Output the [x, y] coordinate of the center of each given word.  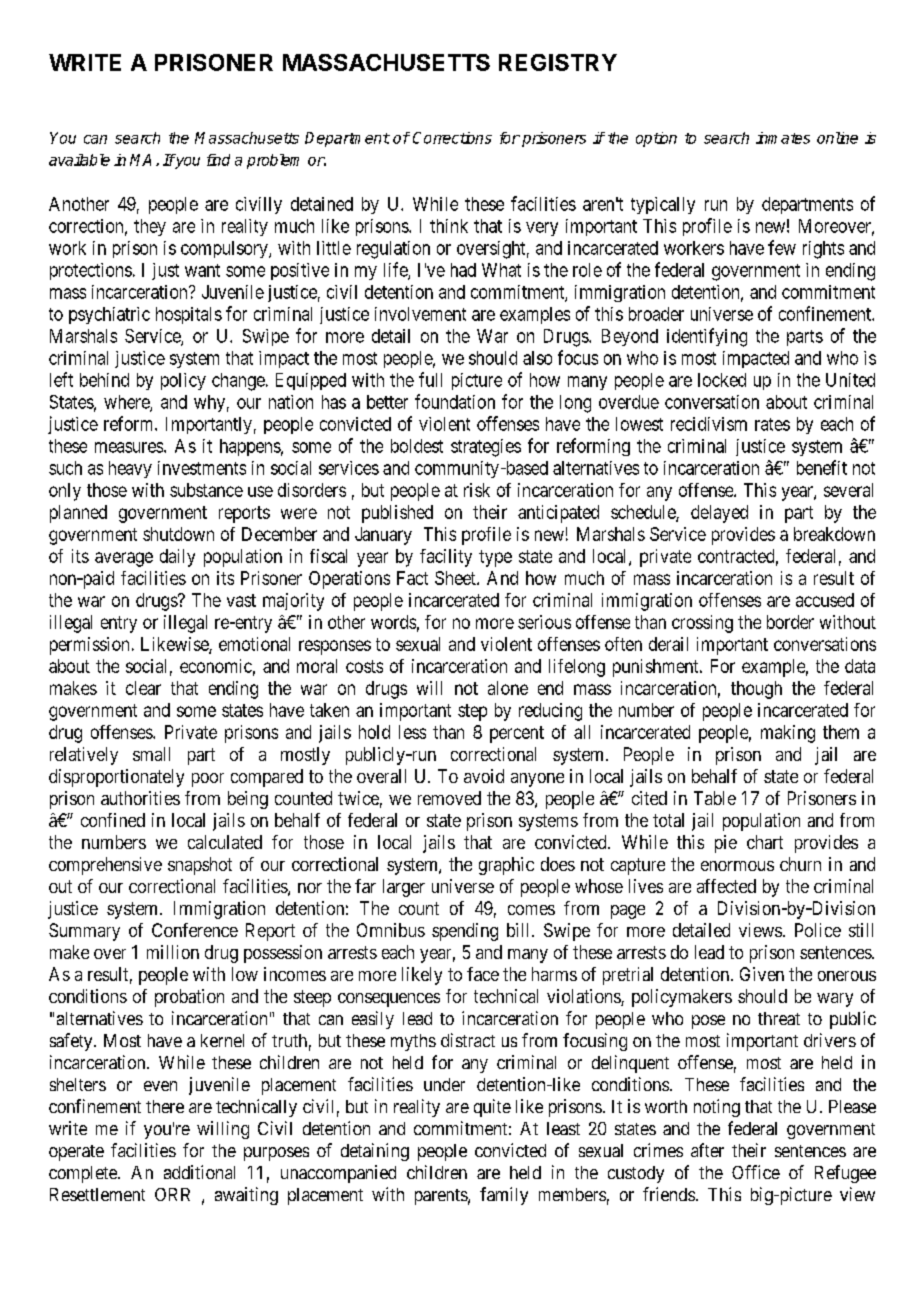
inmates [783, 138]
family [504, 1196]
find [218, 160]
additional [199, 1172]
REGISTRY [558, 62]
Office [756, 1172]
